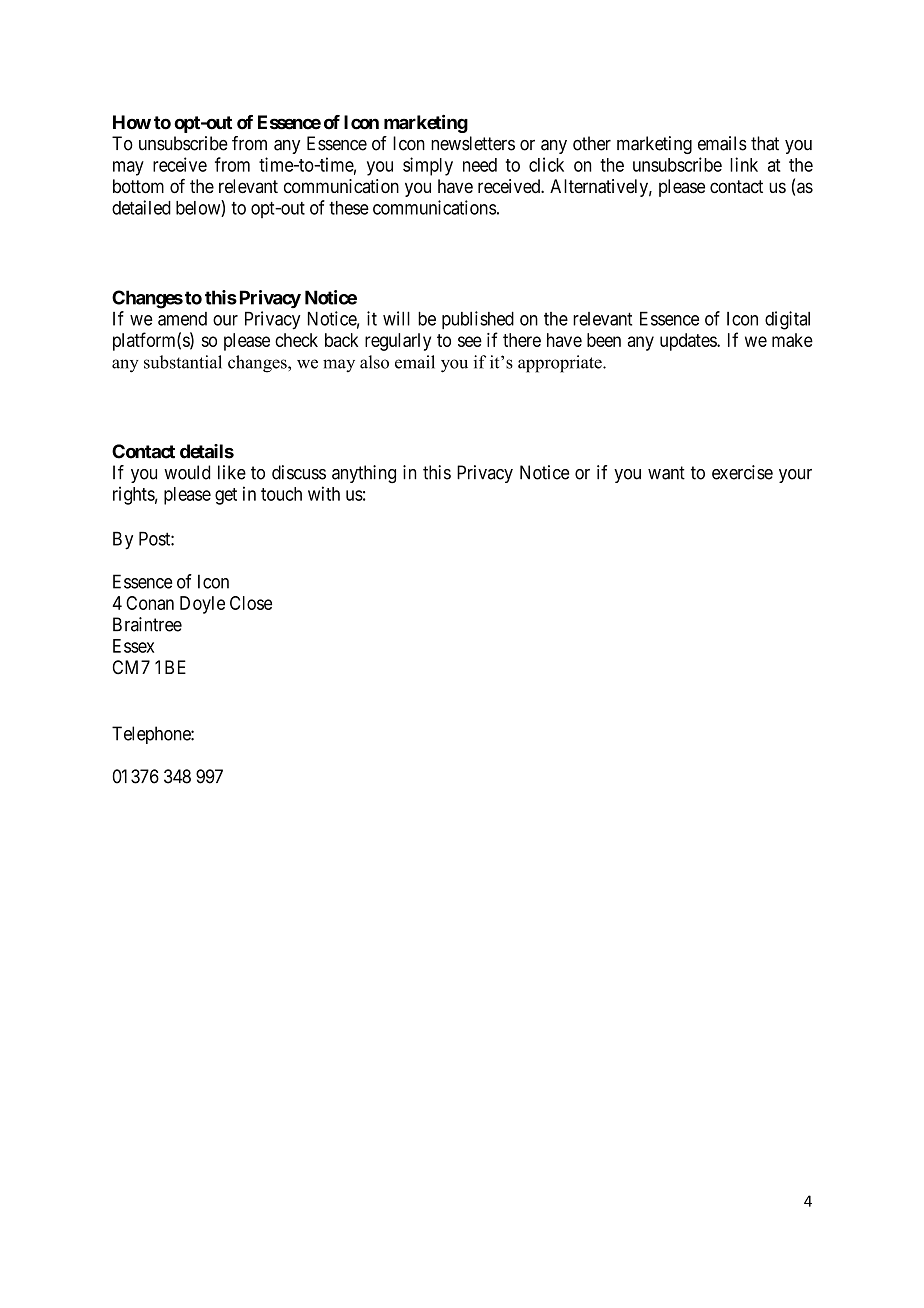 The image size is (924, 1308). I want to click on substantial, so click(183, 362).
